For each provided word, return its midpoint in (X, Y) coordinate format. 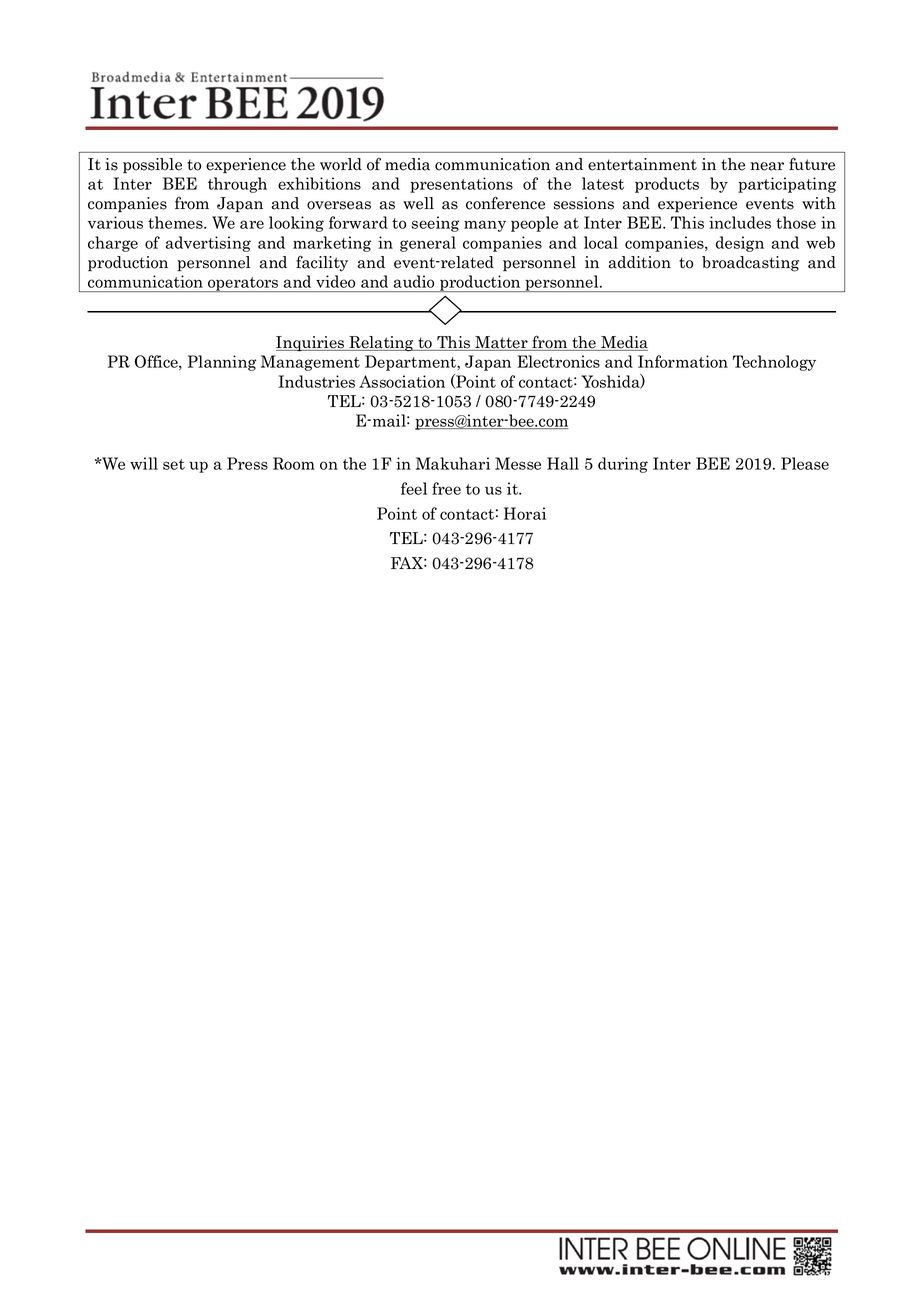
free (446, 488)
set (174, 464)
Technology (774, 363)
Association (402, 381)
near (767, 166)
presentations (461, 185)
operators (243, 284)
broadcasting (750, 264)
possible (152, 166)
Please (805, 463)
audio (414, 281)
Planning (222, 363)
